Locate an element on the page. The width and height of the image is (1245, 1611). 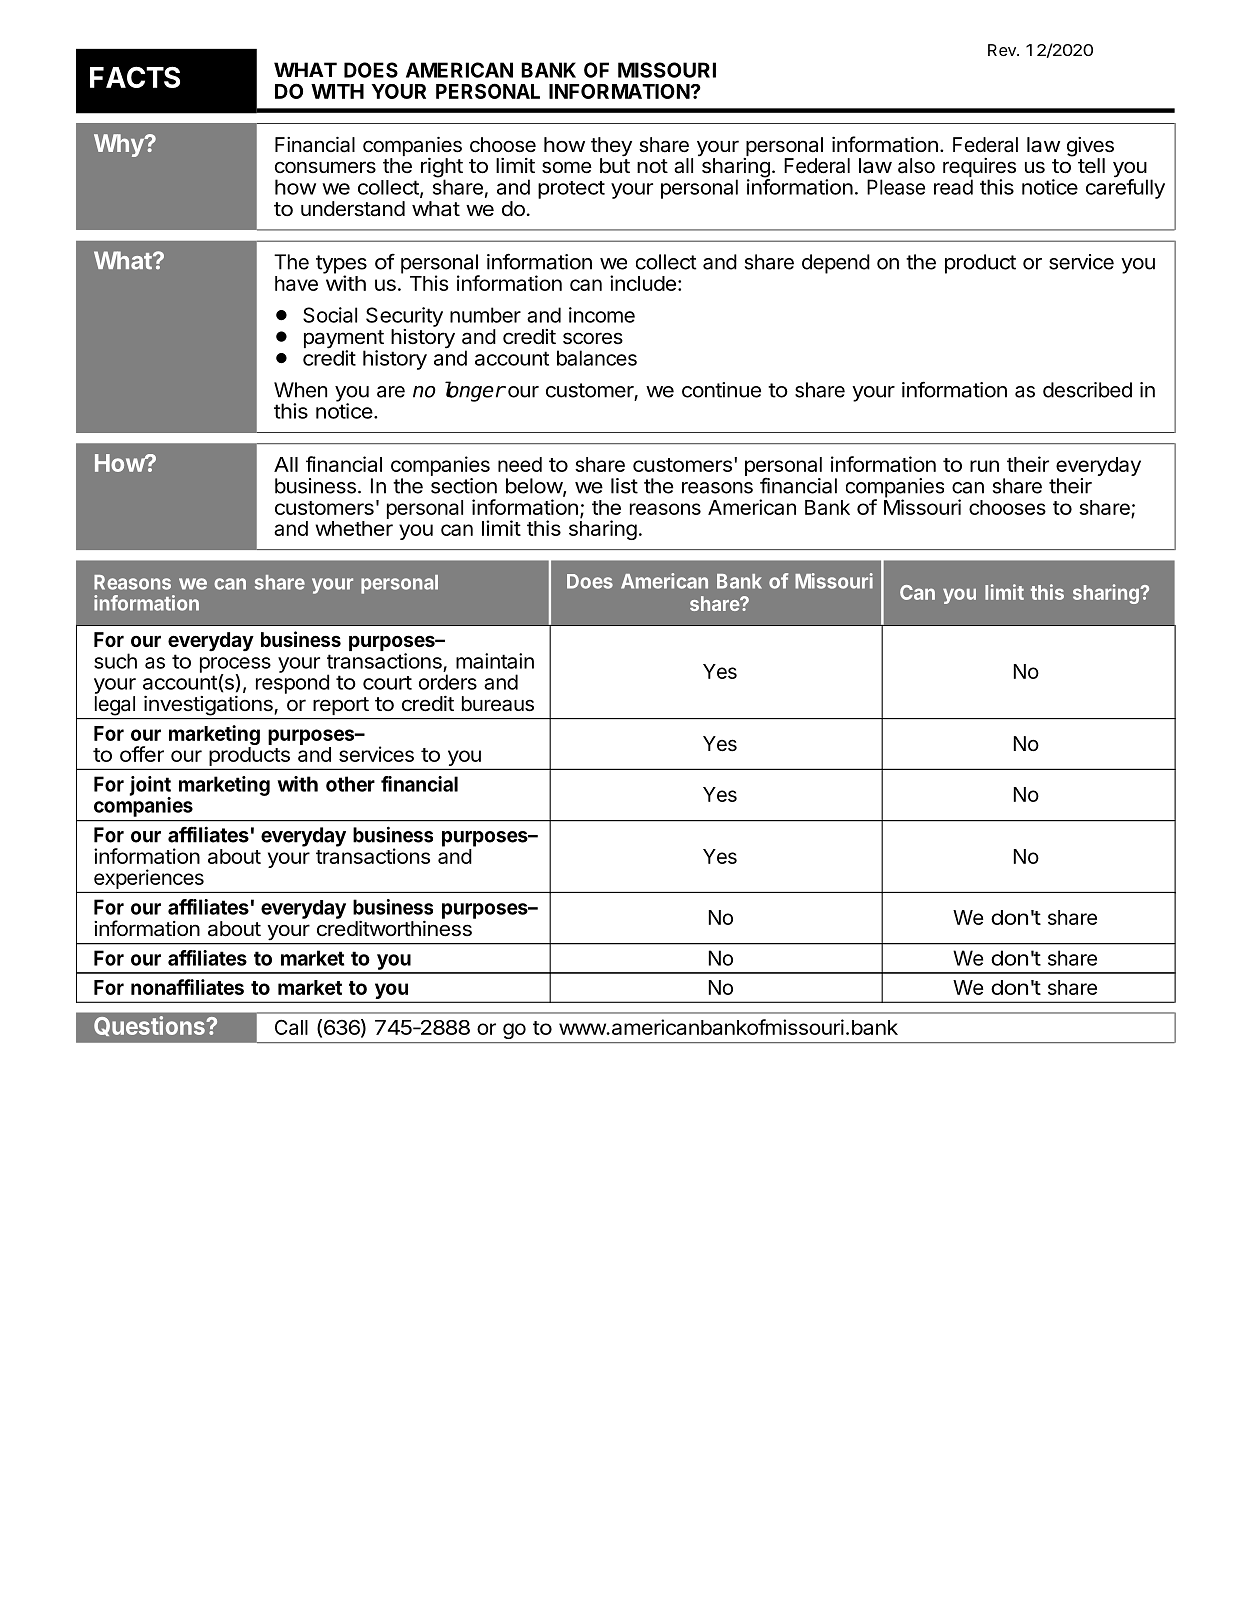
run is located at coordinates (984, 466).
